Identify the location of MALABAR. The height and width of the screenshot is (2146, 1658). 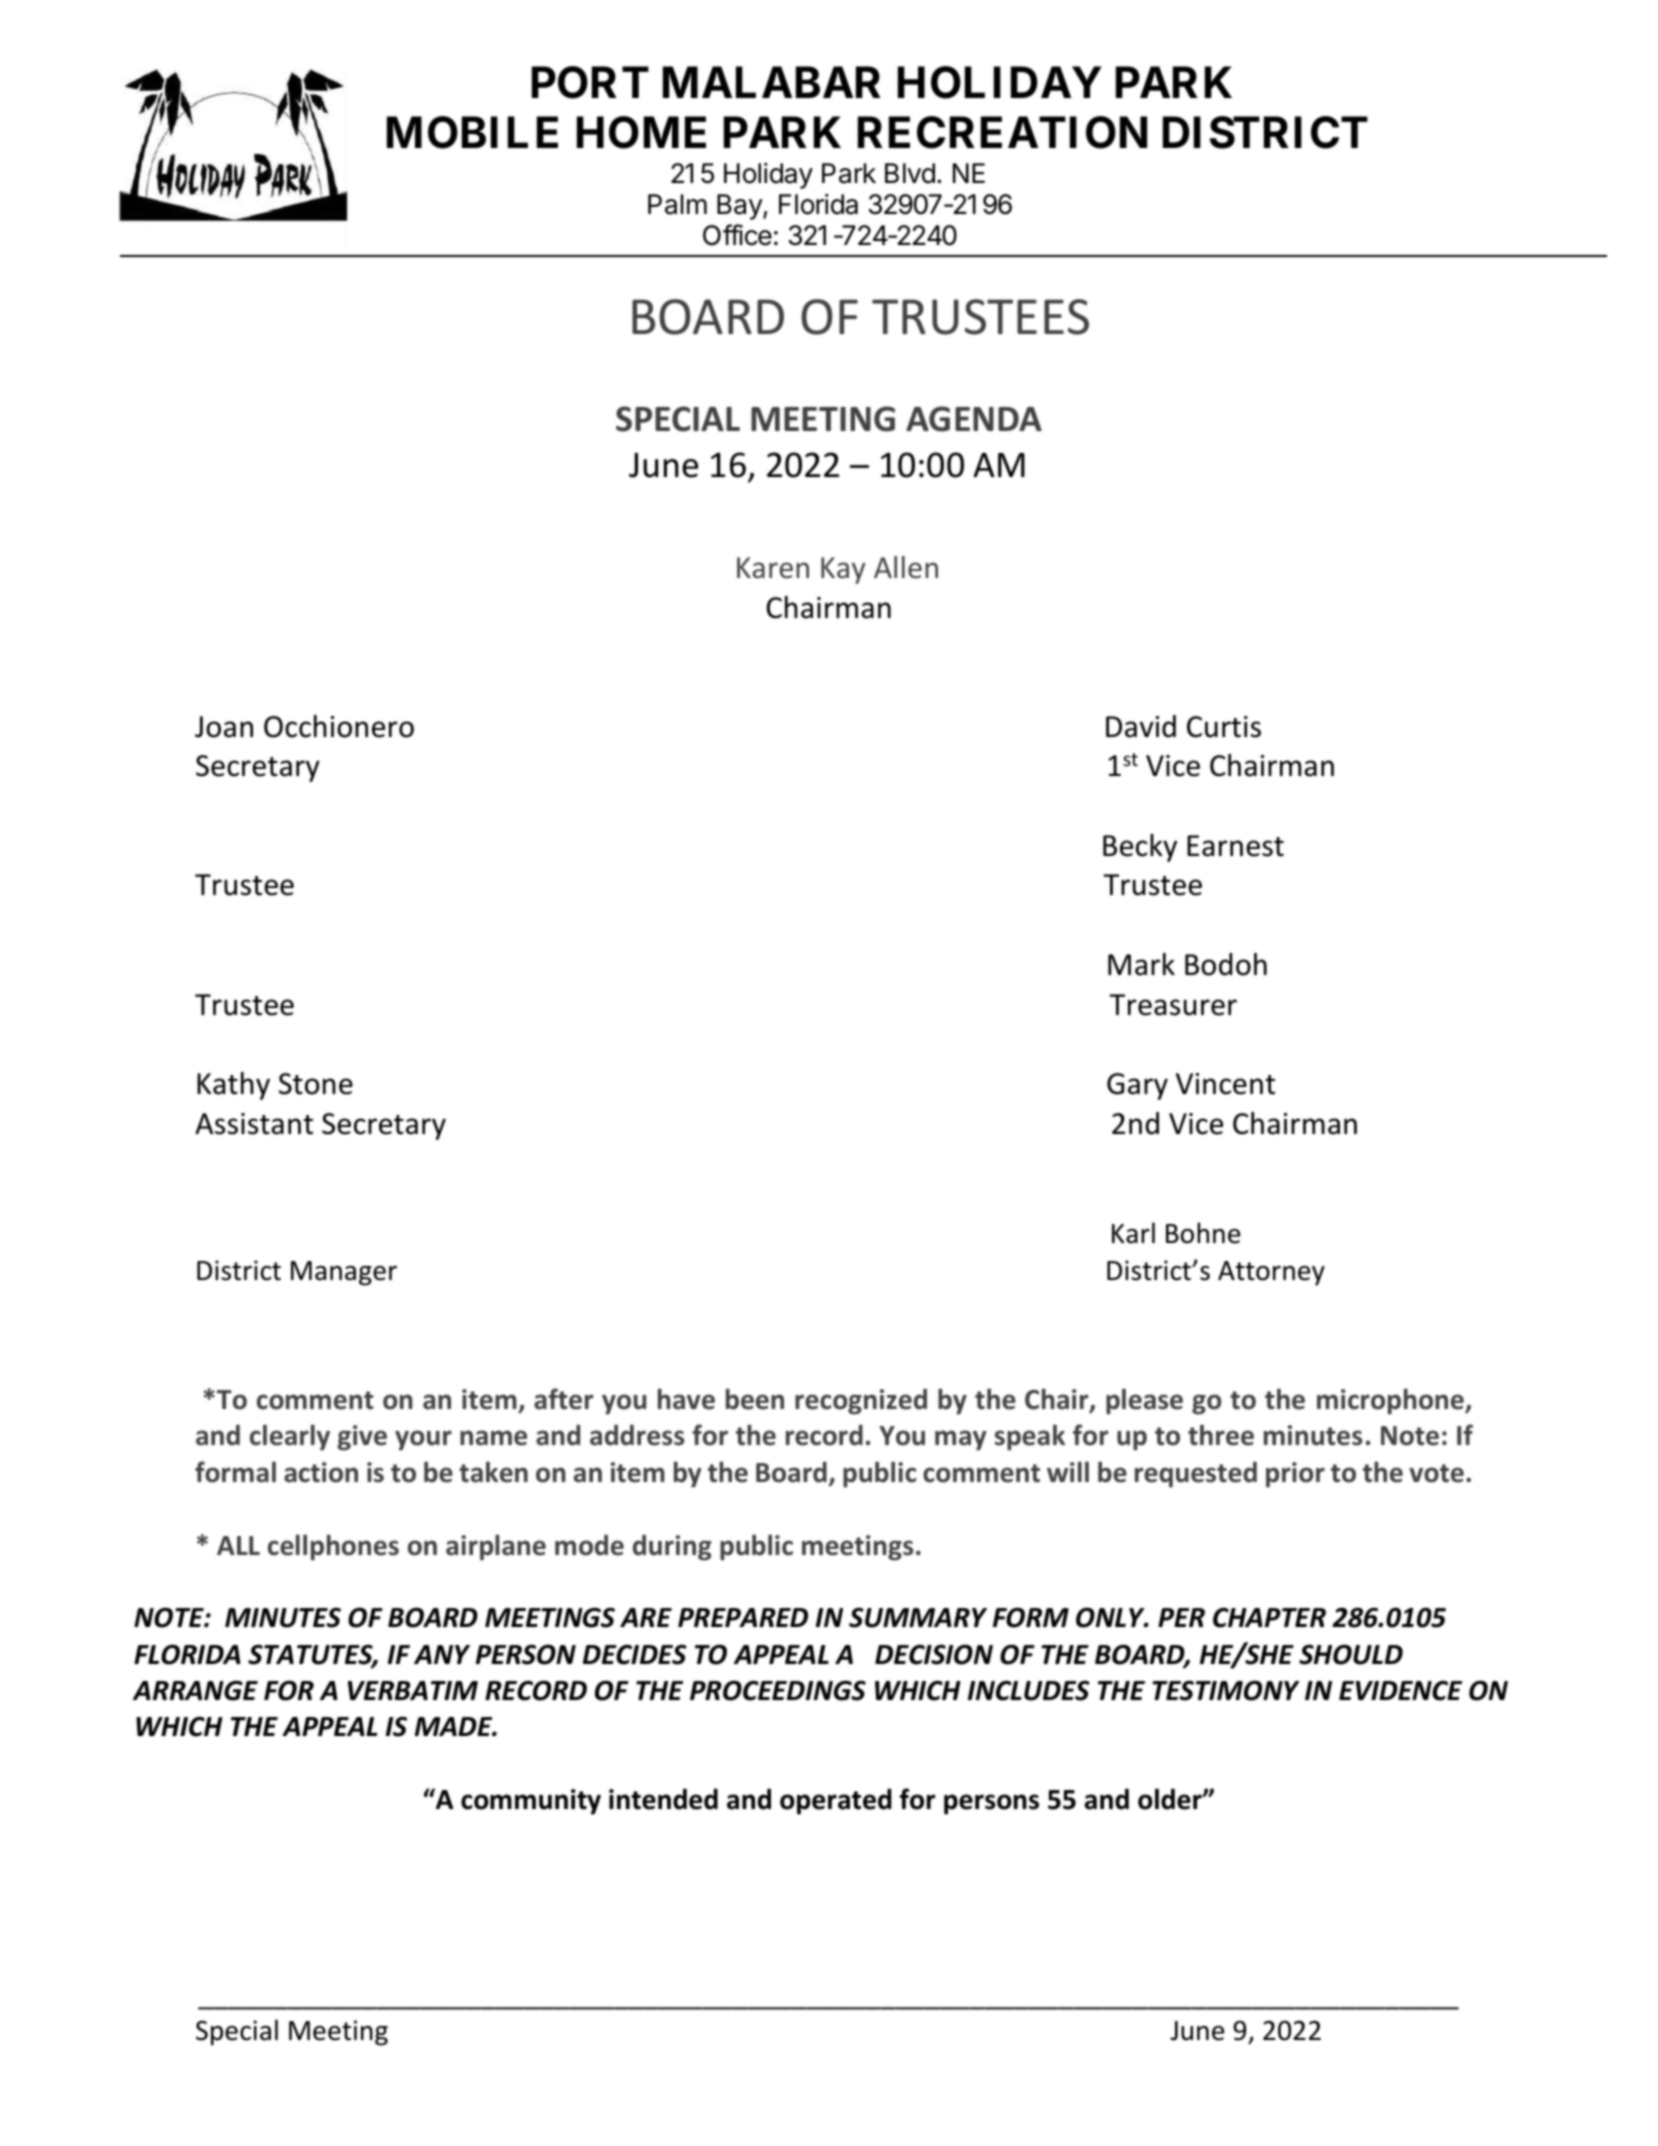
(772, 82).
